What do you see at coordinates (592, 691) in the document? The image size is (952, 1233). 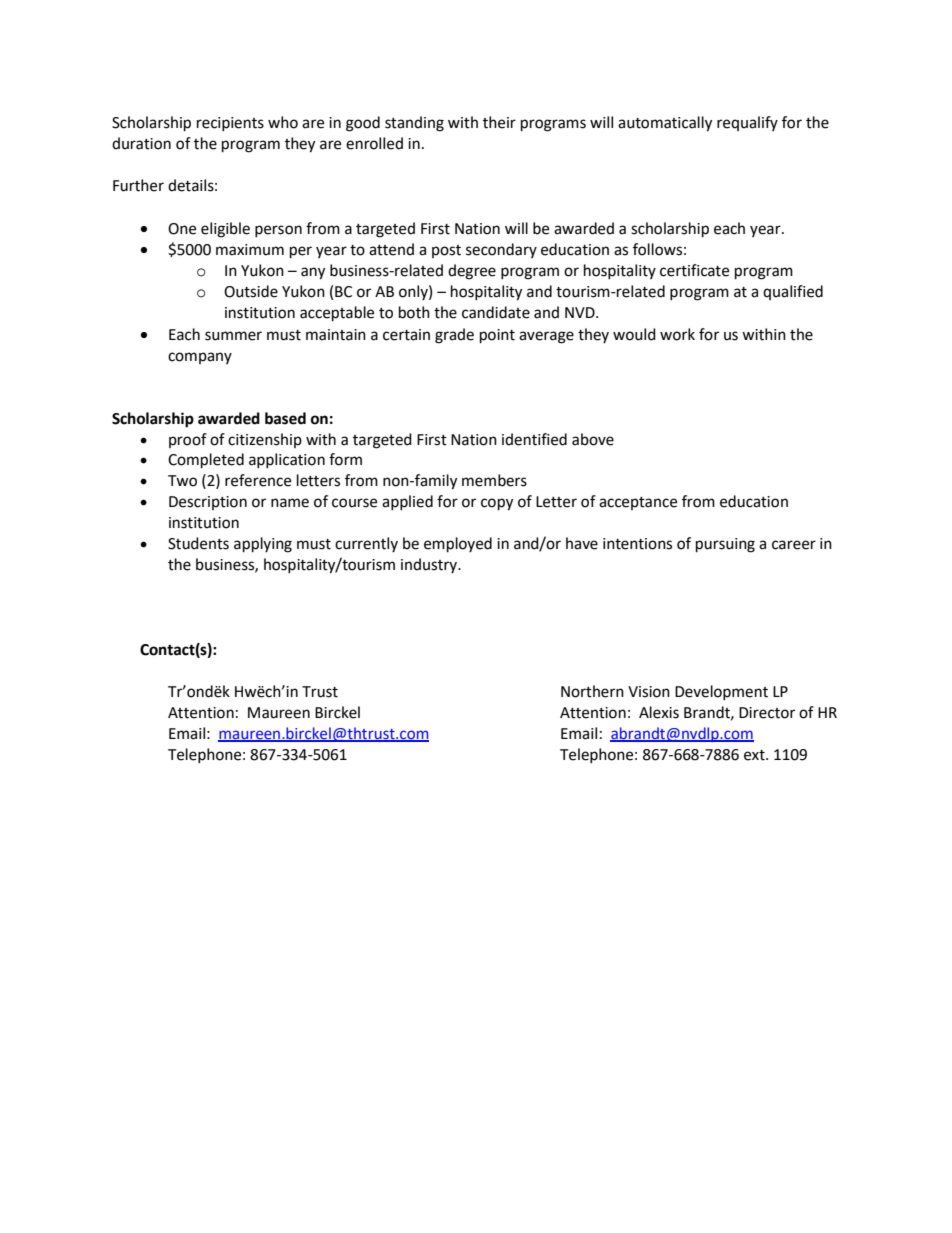 I see `Northern` at bounding box center [592, 691].
